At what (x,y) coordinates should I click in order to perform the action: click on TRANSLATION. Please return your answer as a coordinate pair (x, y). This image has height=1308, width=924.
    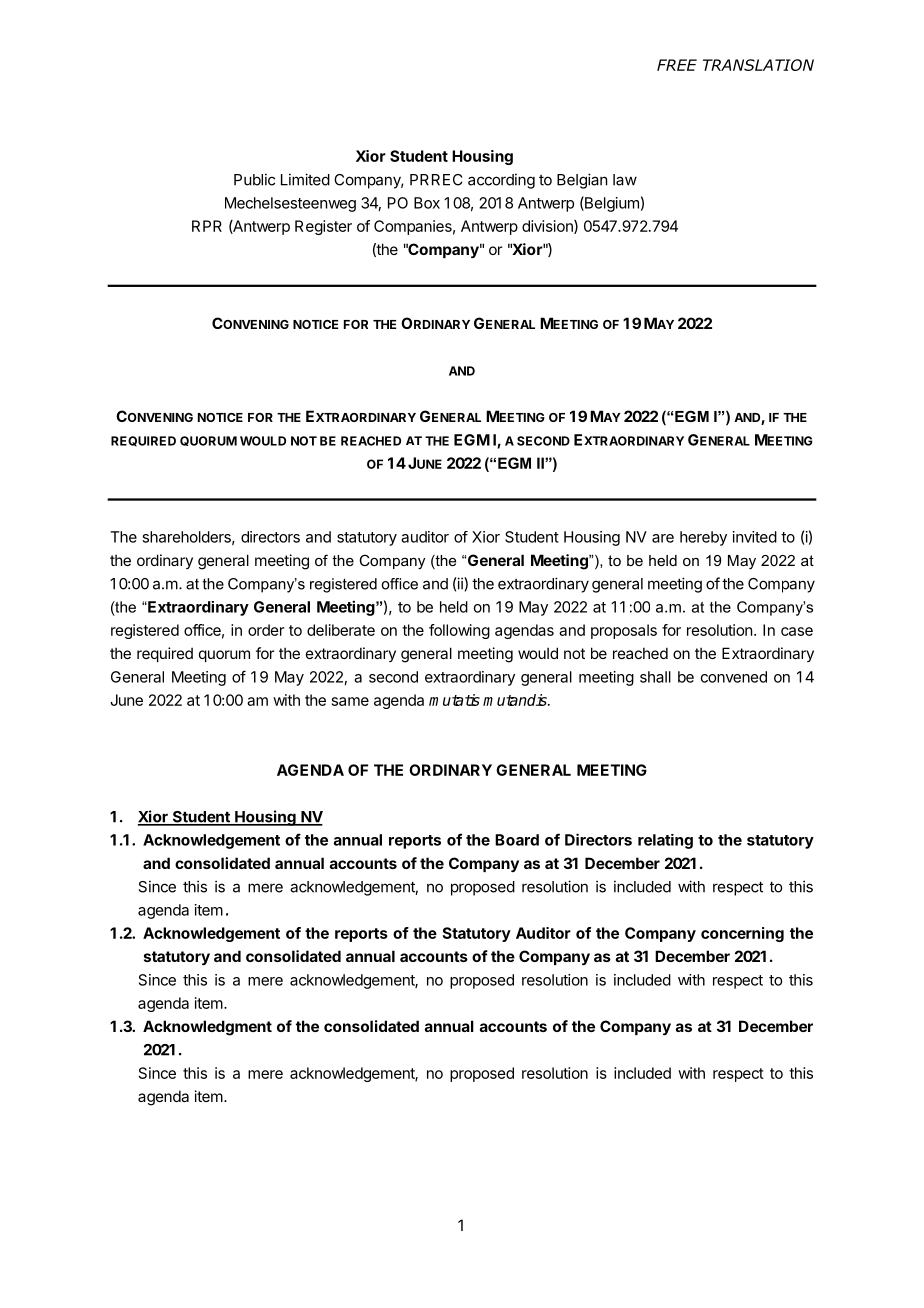
    Looking at the image, I should click on (758, 65).
